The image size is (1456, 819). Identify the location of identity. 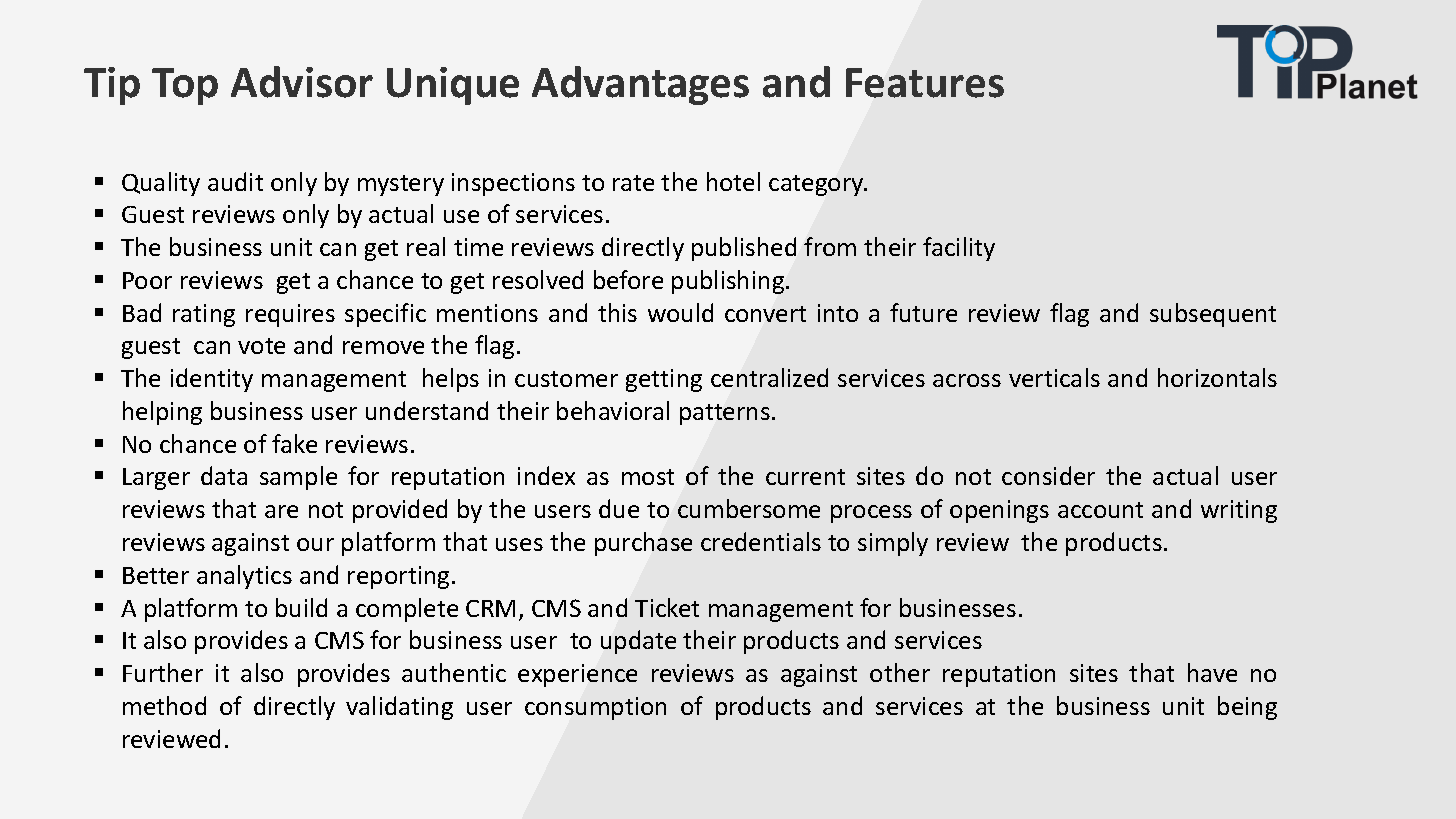
(212, 380).
